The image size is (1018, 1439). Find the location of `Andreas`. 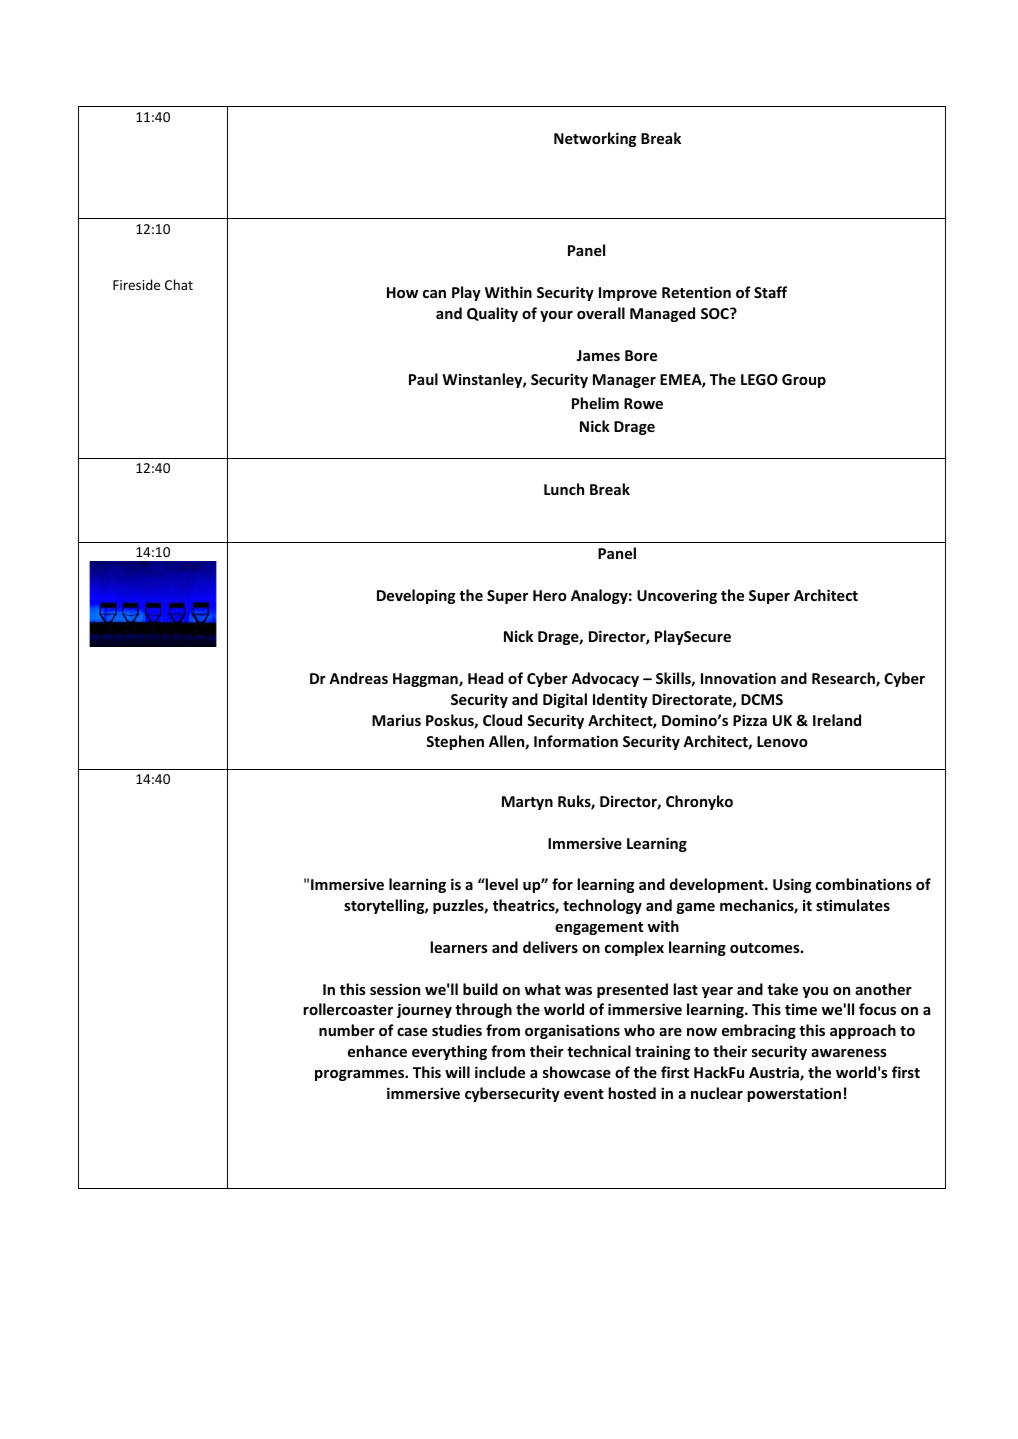

Andreas is located at coordinates (358, 678).
